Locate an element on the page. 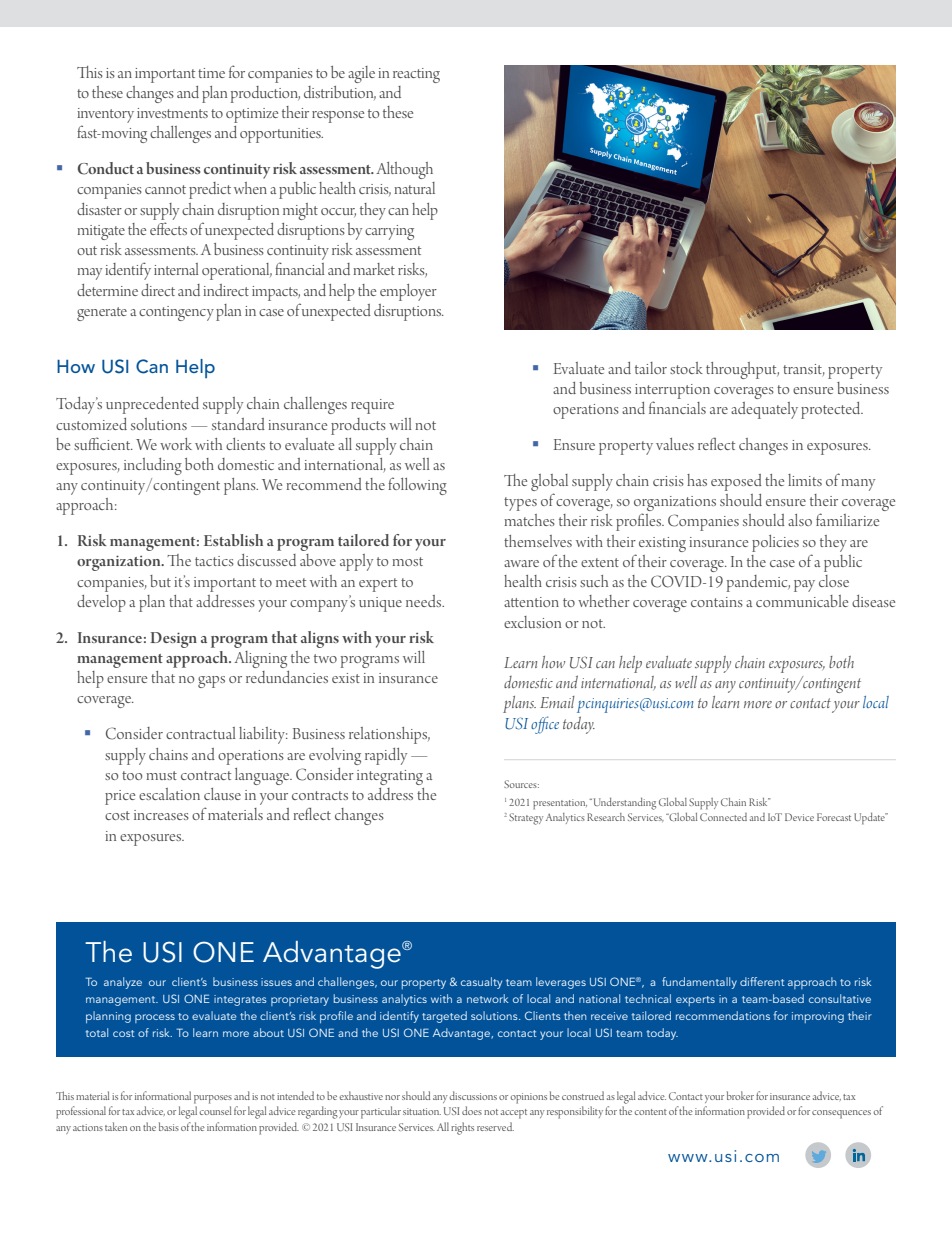 This document has height=1233, width=952. reacting is located at coordinates (416, 75).
